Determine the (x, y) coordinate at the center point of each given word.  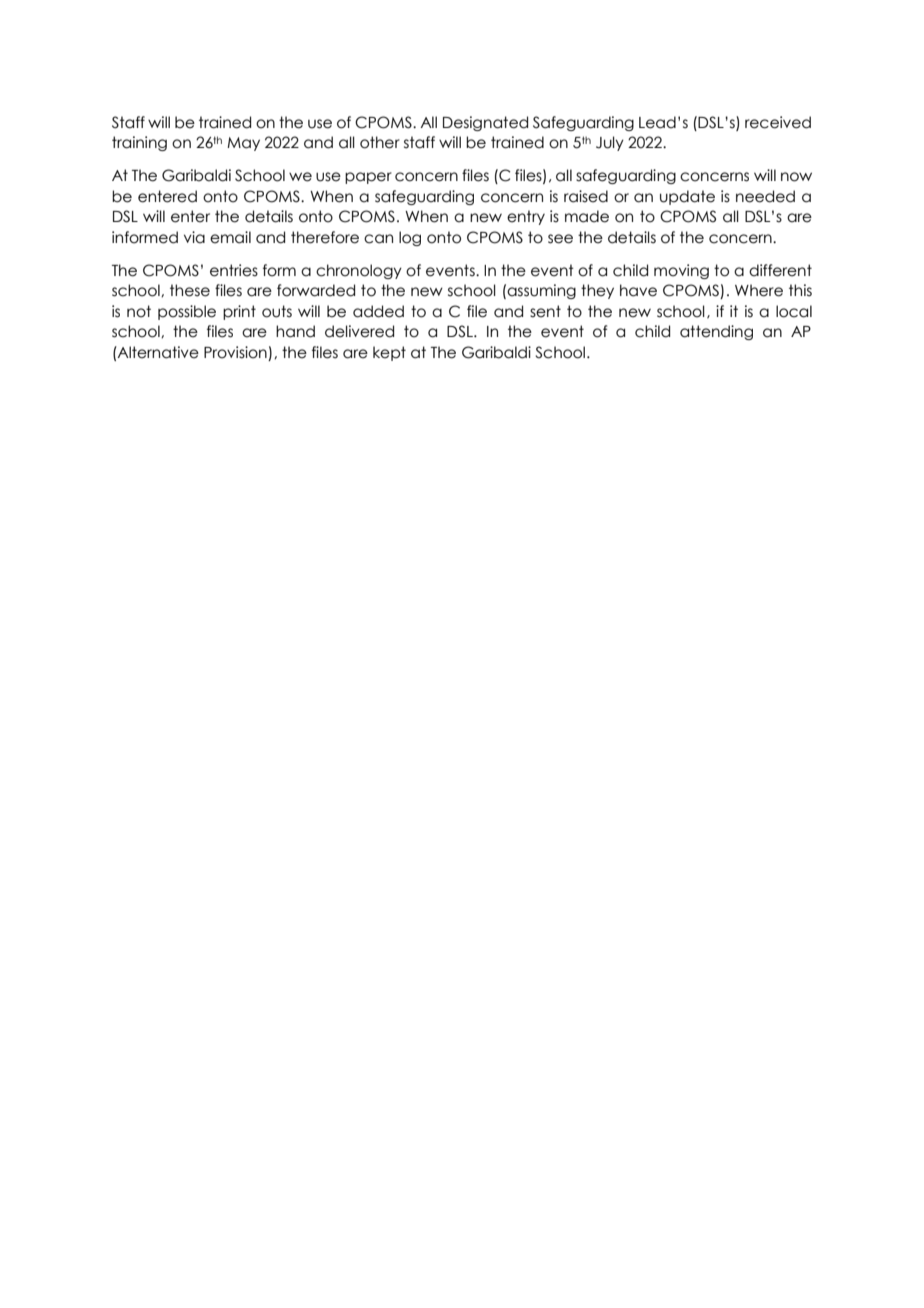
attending (716, 332)
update (687, 197)
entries (234, 270)
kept (389, 353)
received (778, 122)
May (243, 144)
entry (526, 217)
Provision (236, 353)
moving (681, 271)
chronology (359, 271)
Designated (485, 123)
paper (368, 178)
